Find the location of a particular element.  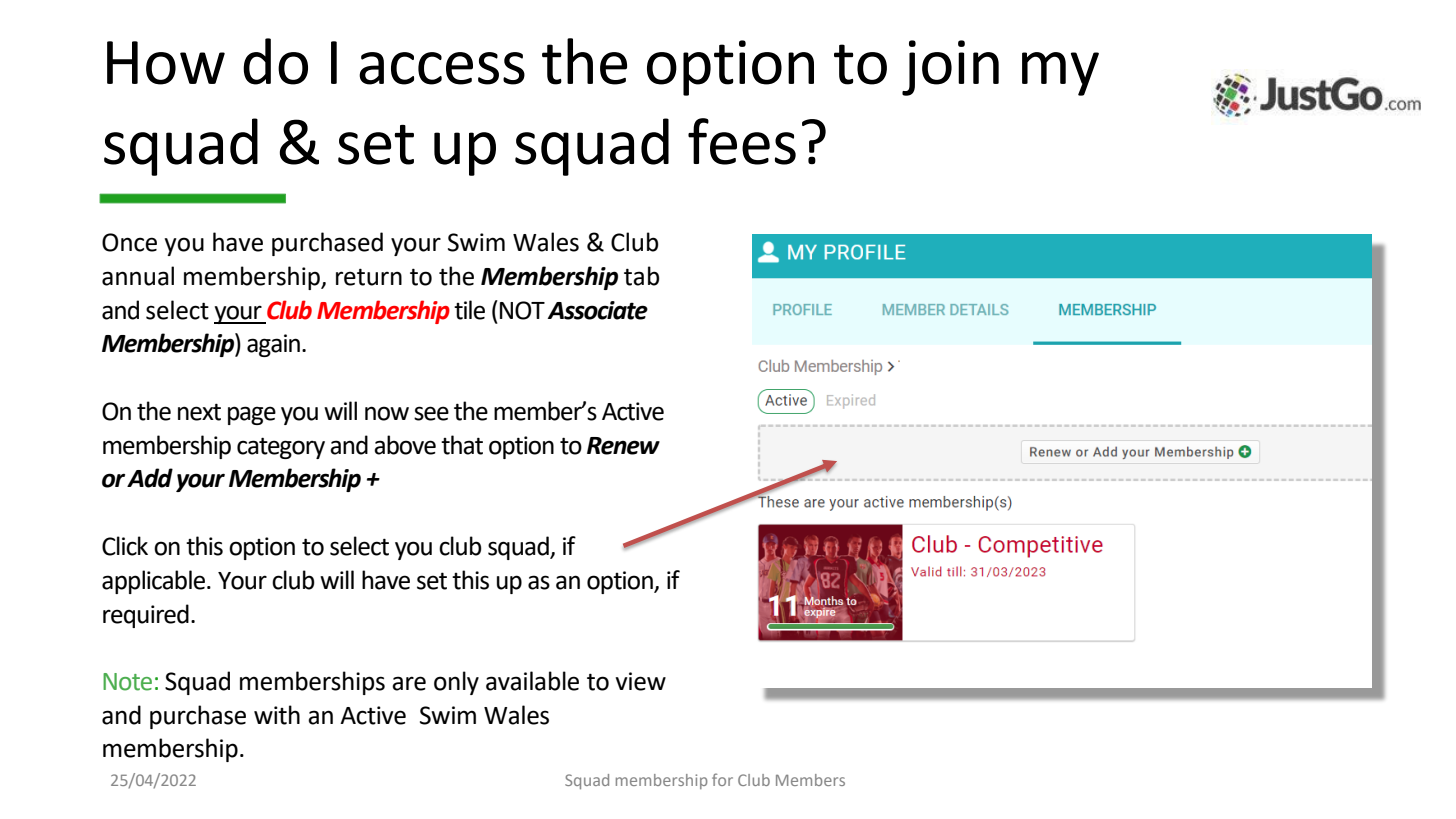

join is located at coordinates (950, 68).
